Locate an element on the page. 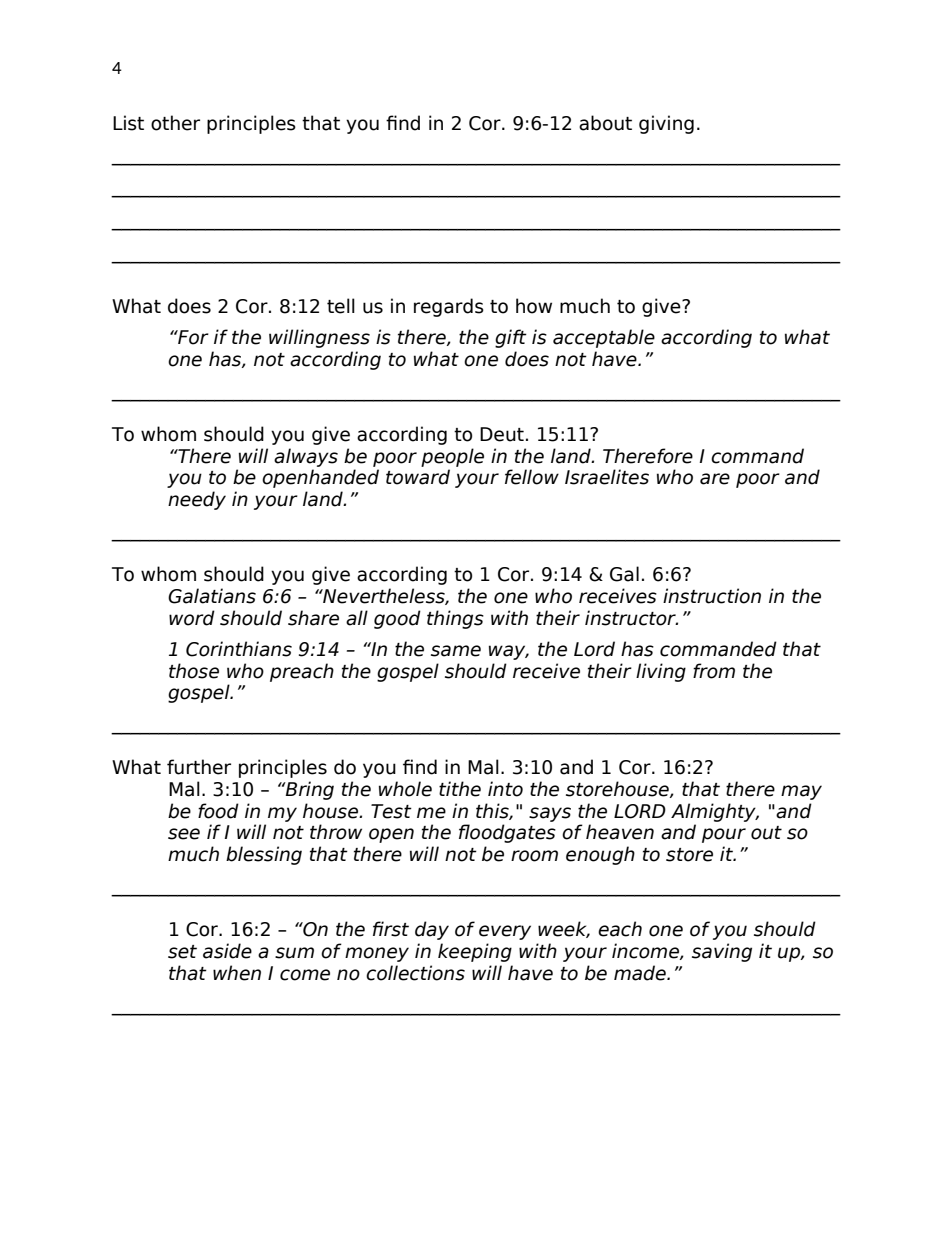 This image has height=1233, width=952. giving is located at coordinates (666, 124).
